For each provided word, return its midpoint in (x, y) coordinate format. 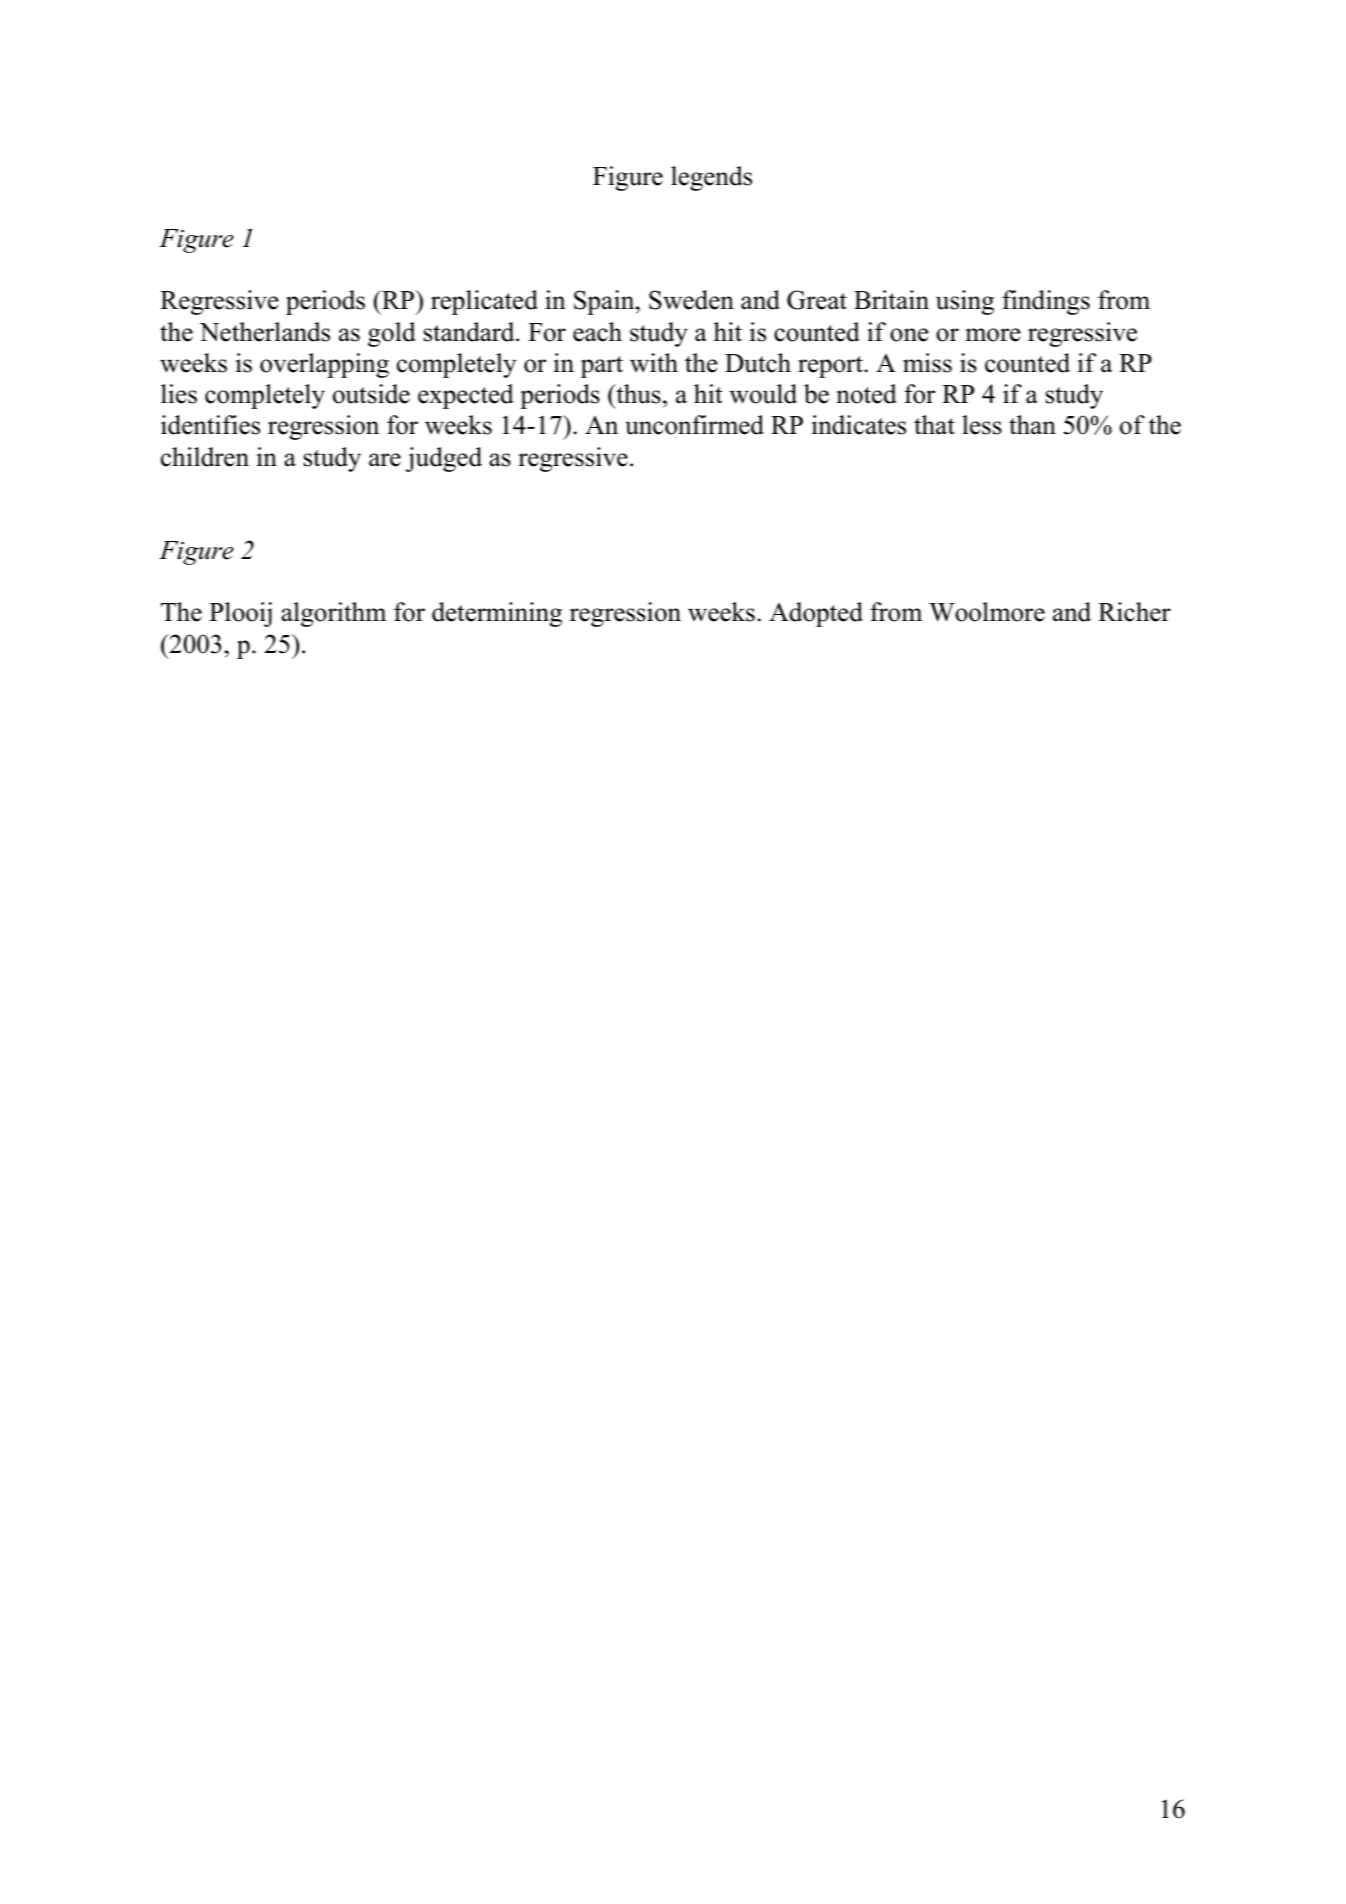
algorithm (333, 614)
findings (1046, 302)
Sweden (691, 300)
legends (711, 178)
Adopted (816, 614)
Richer (1134, 612)
